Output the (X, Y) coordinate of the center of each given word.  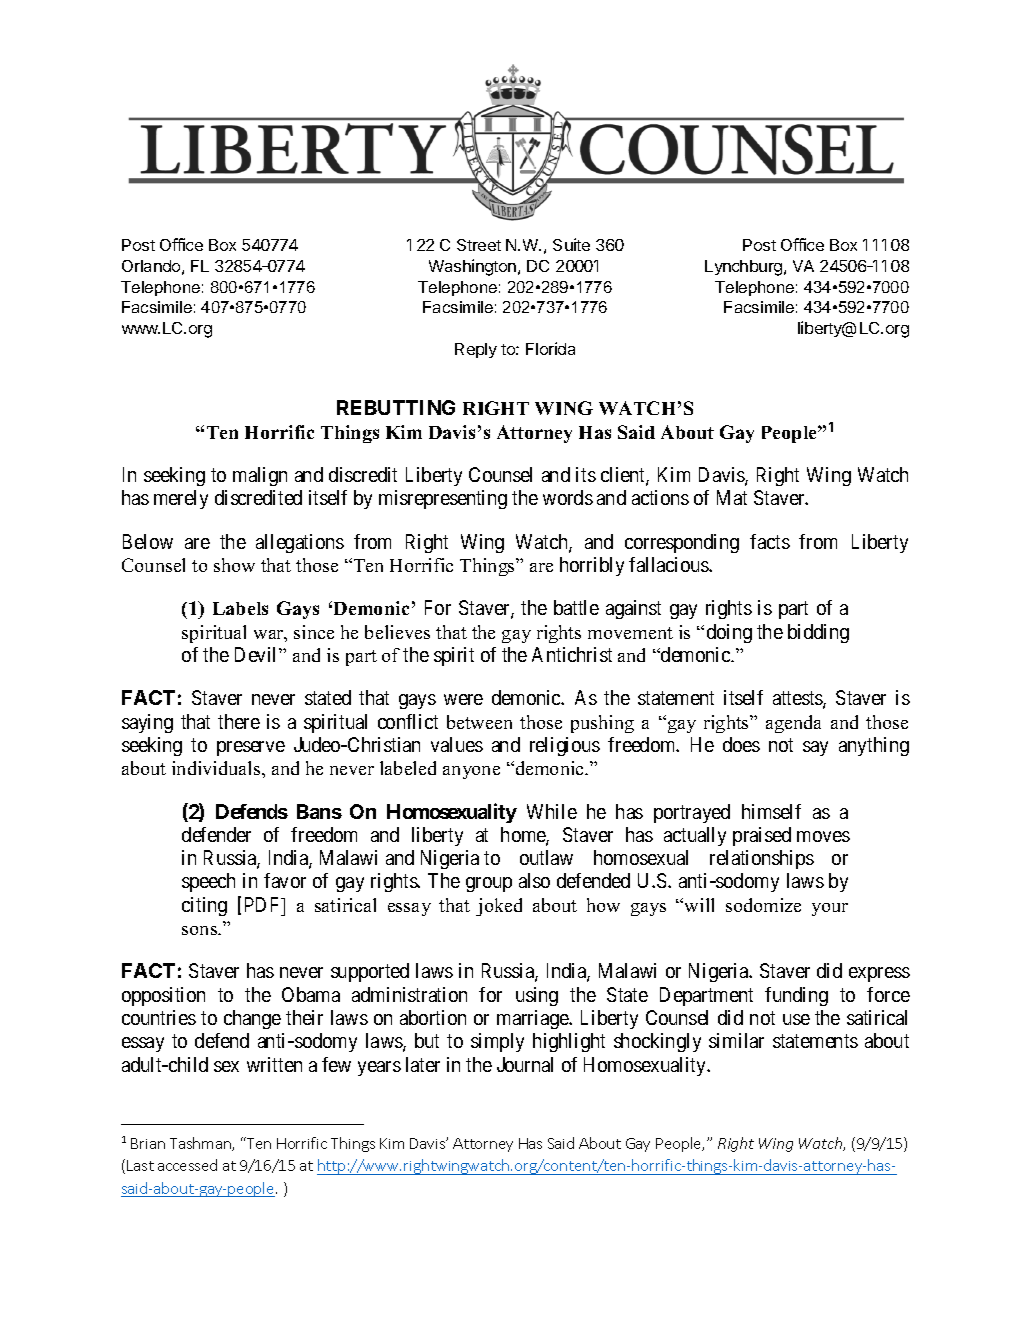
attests (798, 700)
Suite (571, 244)
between (479, 722)
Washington (474, 267)
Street (479, 245)
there (239, 721)
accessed (187, 1165)
